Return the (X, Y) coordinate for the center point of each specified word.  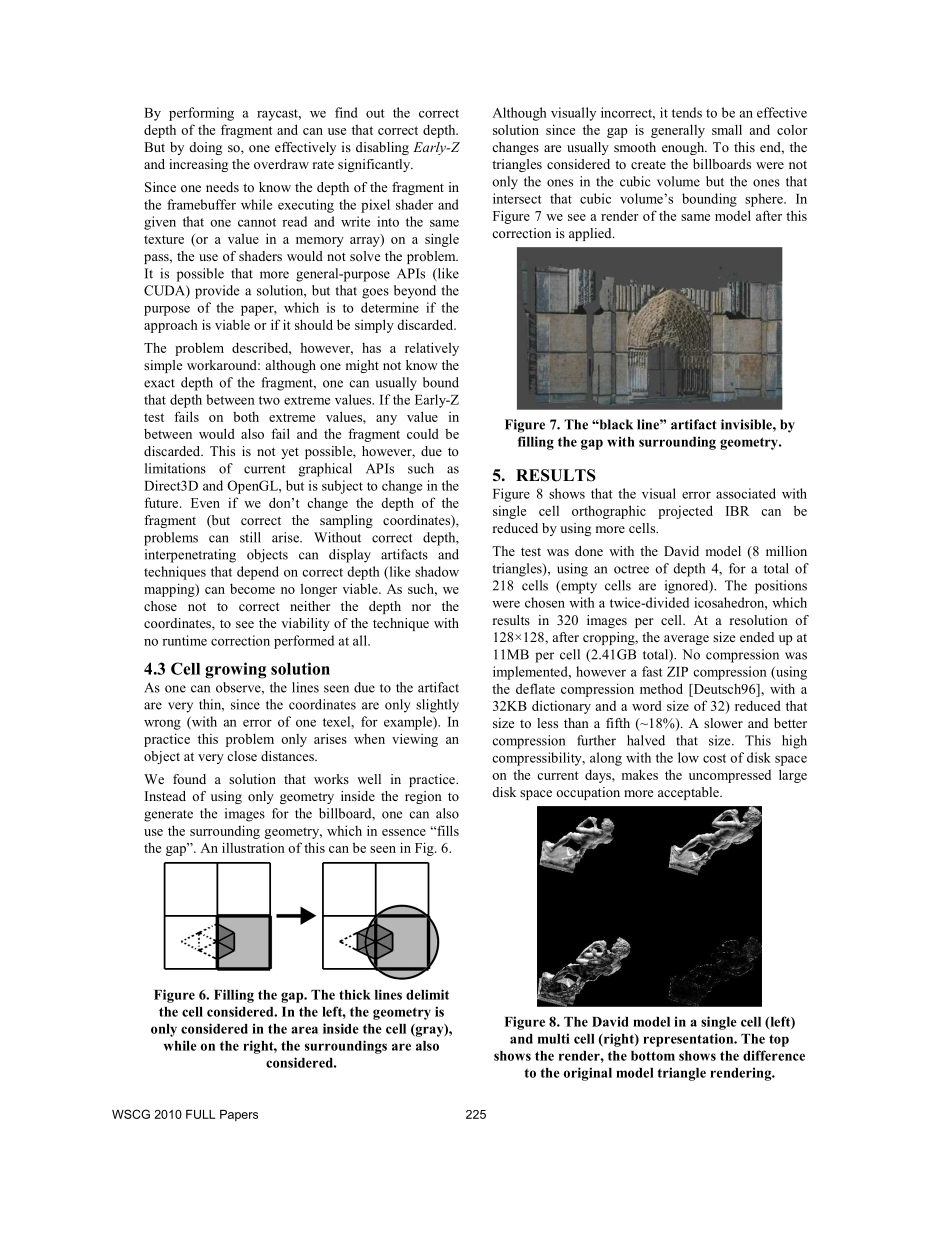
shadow (437, 571)
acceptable (689, 793)
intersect (517, 198)
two (269, 400)
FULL (200, 1114)
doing (206, 148)
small (727, 129)
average (686, 640)
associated (746, 493)
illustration (253, 847)
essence (404, 832)
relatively (432, 349)
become (252, 588)
